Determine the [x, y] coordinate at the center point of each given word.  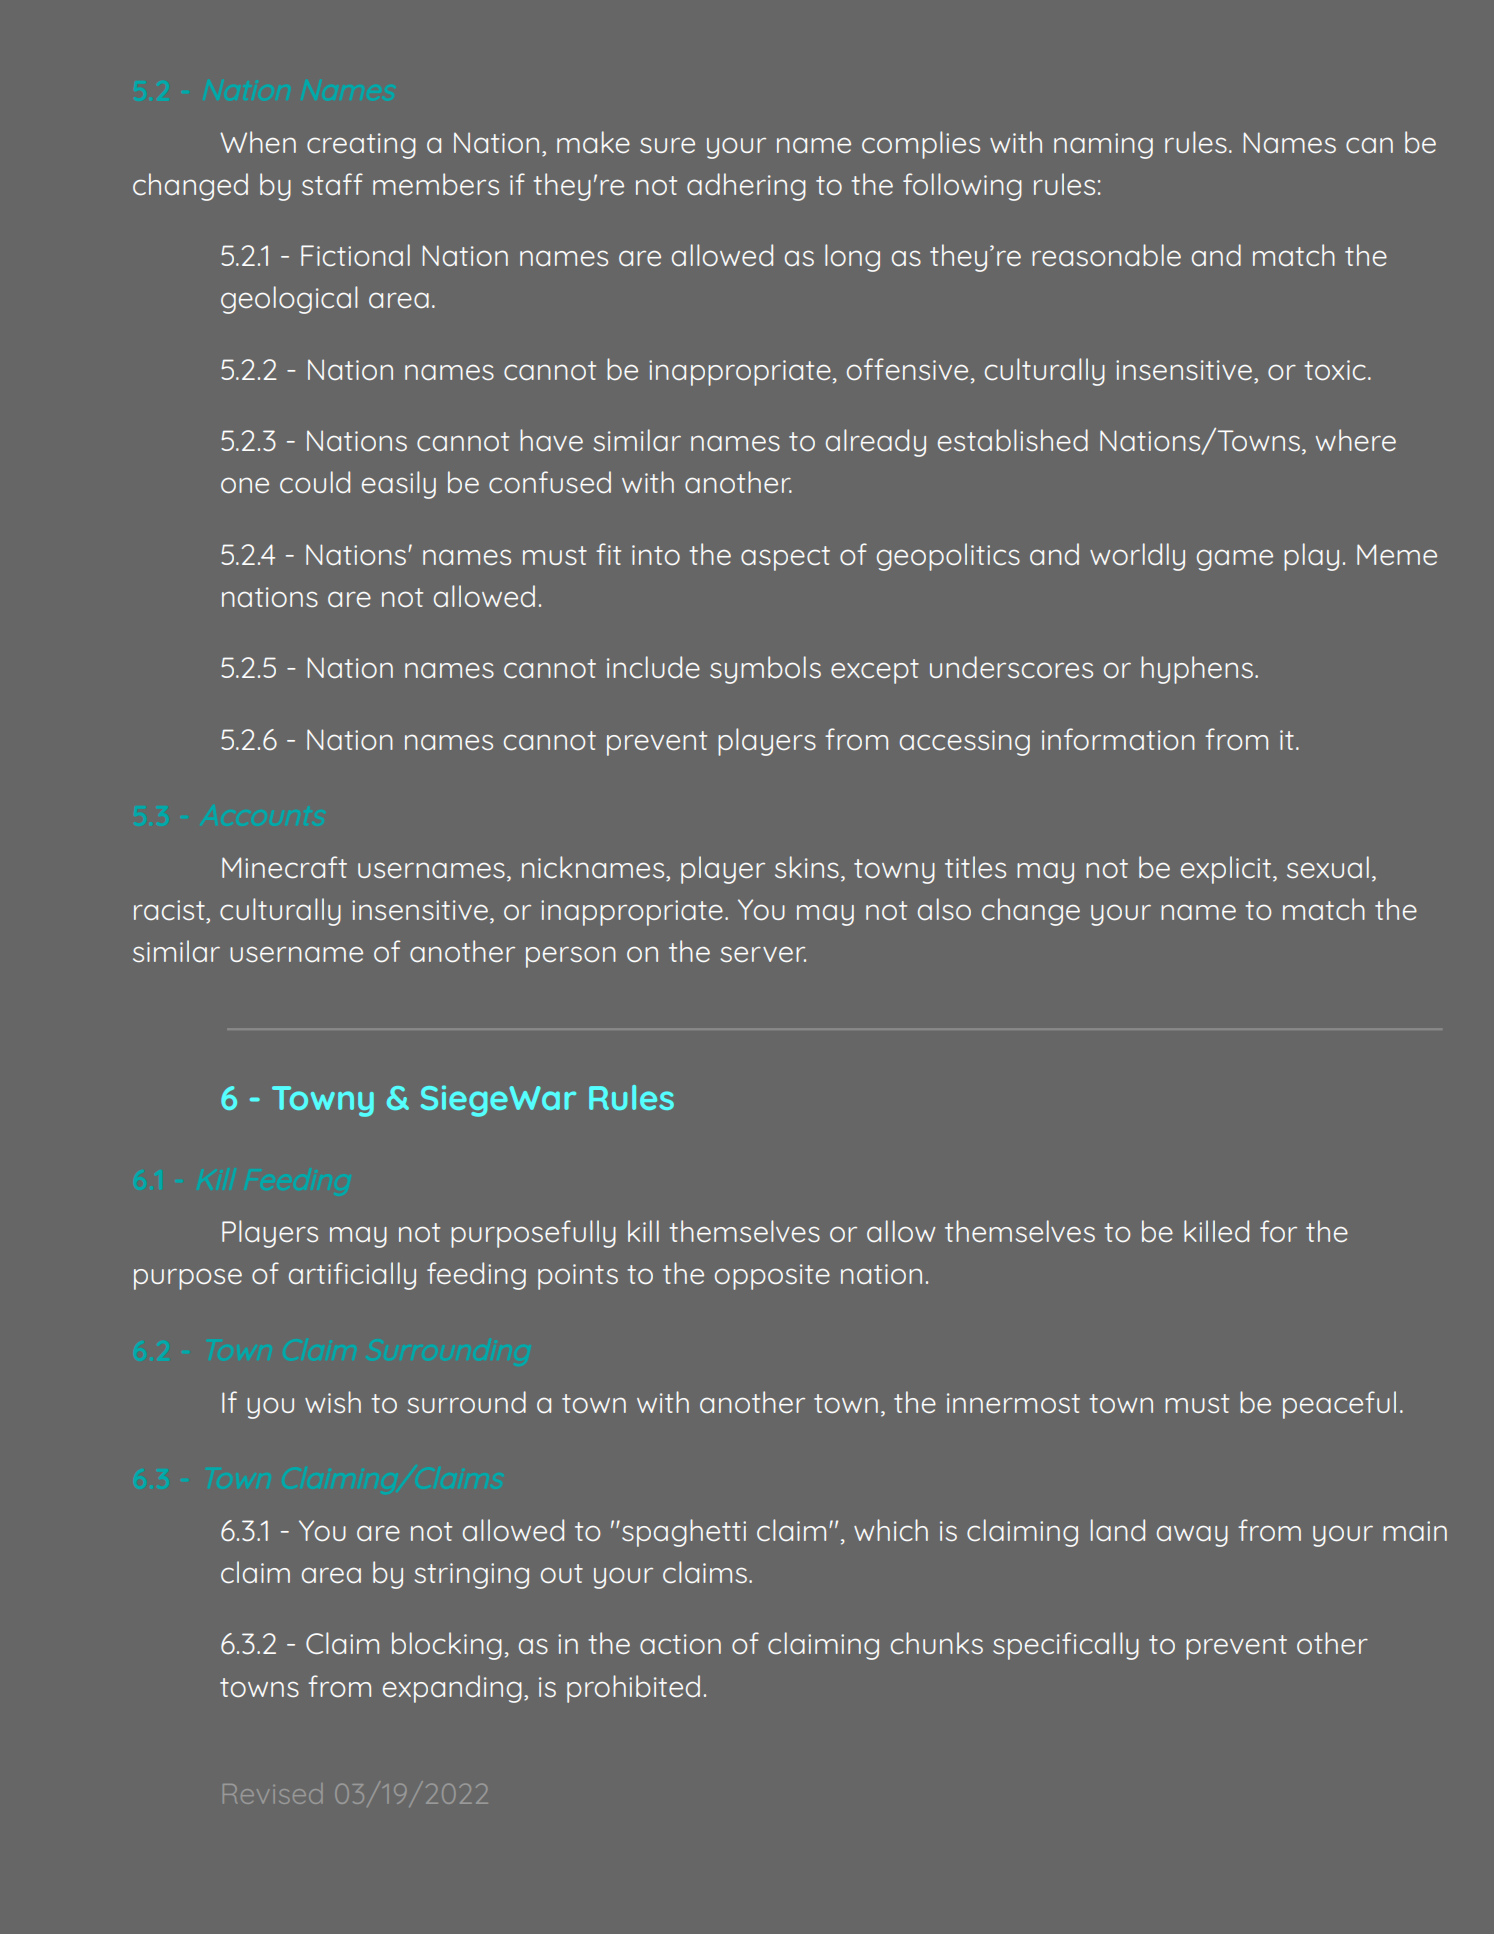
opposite [772, 1277]
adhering [746, 187]
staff [332, 184]
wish [333, 1402]
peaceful [1339, 1405]
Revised [272, 1794]
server [763, 954]
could [315, 482]
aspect [785, 558]
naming [1103, 146]
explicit [1227, 870]
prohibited [633, 1689]
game [1235, 560]
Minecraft [284, 867]
